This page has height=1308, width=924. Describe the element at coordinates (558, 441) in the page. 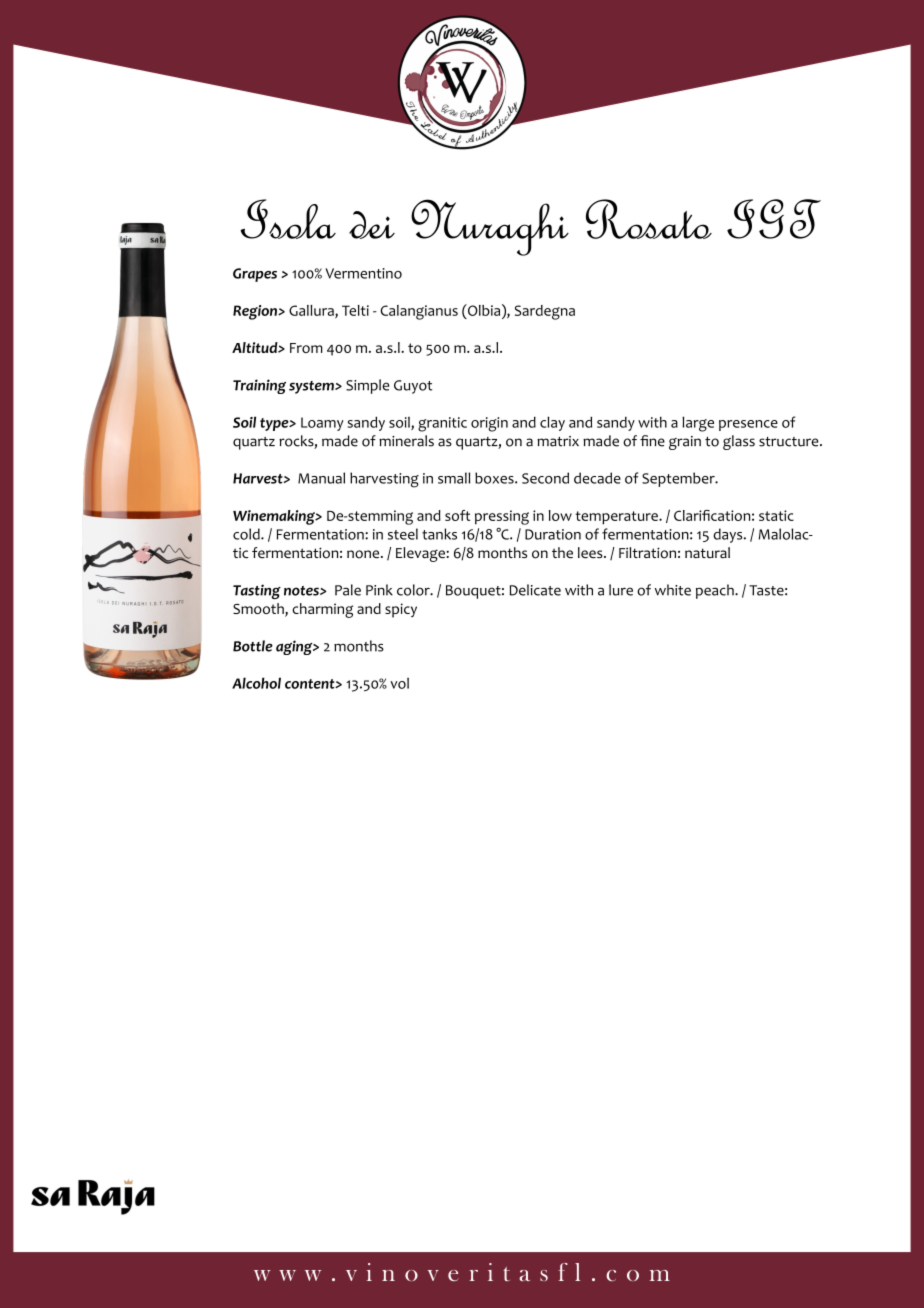

I see `matrix` at that location.
